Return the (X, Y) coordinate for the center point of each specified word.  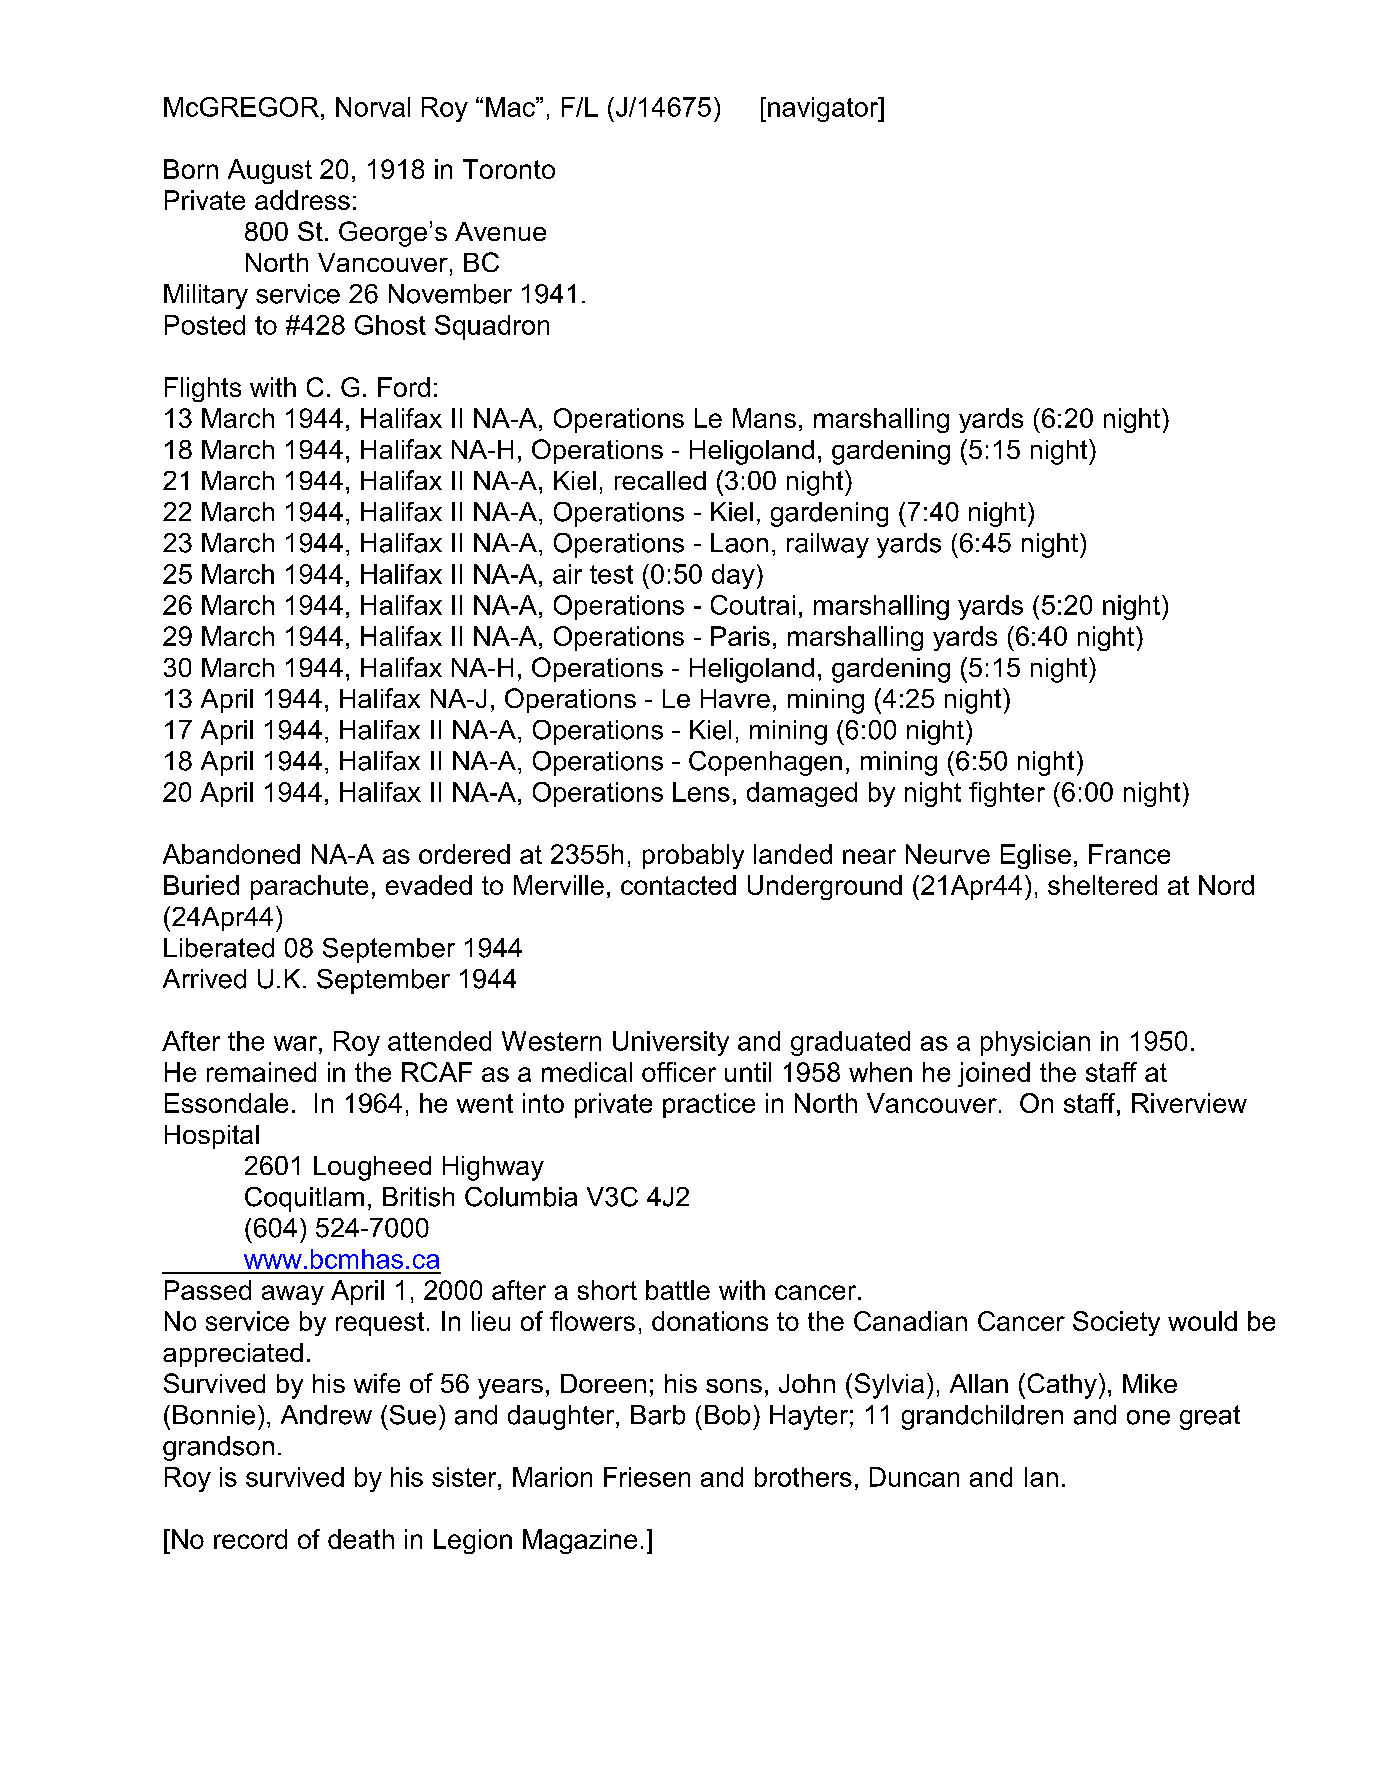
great (1210, 1417)
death (361, 1539)
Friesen (647, 1477)
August (270, 171)
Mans (764, 418)
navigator (824, 109)
